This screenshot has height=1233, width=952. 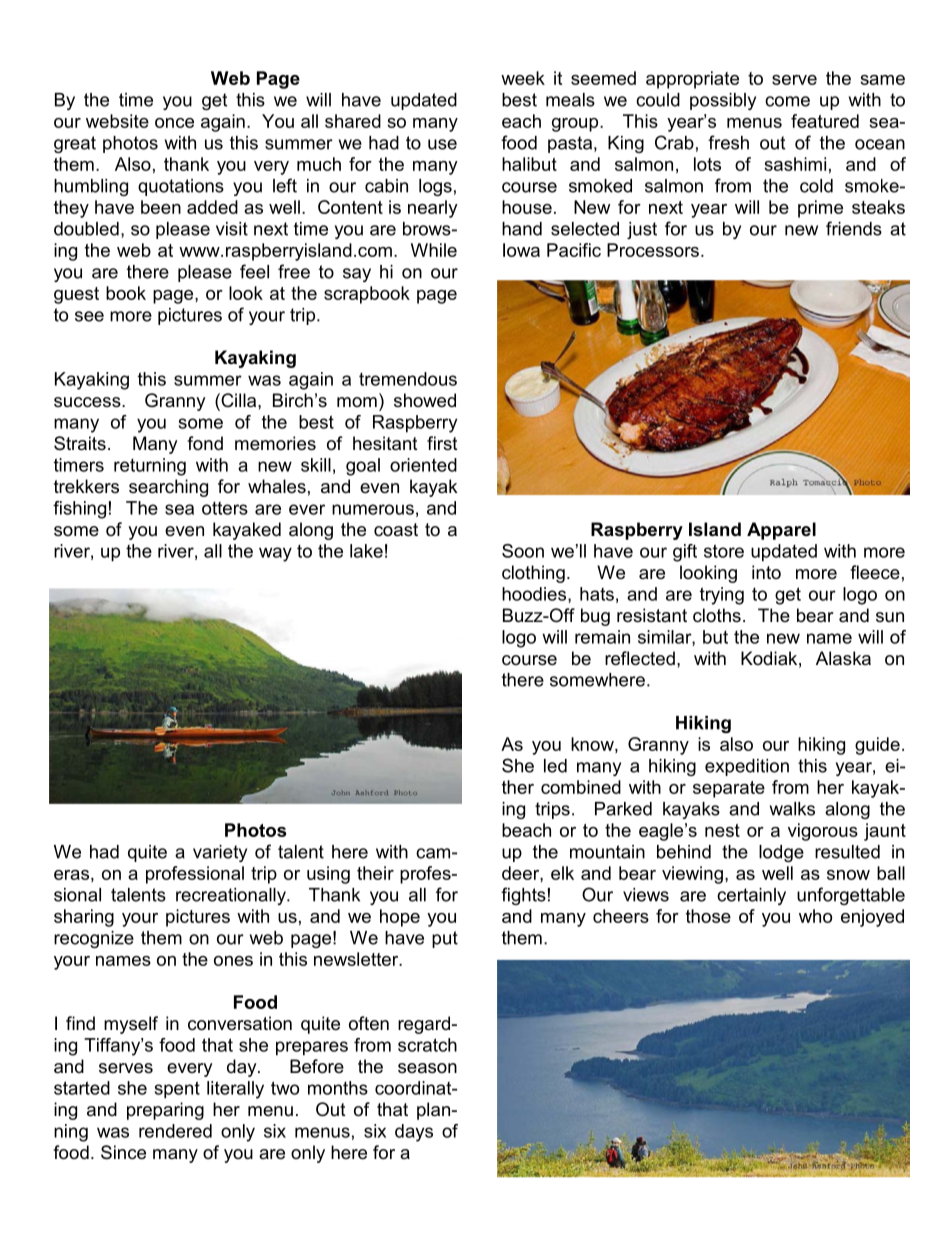 I want to click on tremendous, so click(x=408, y=379).
